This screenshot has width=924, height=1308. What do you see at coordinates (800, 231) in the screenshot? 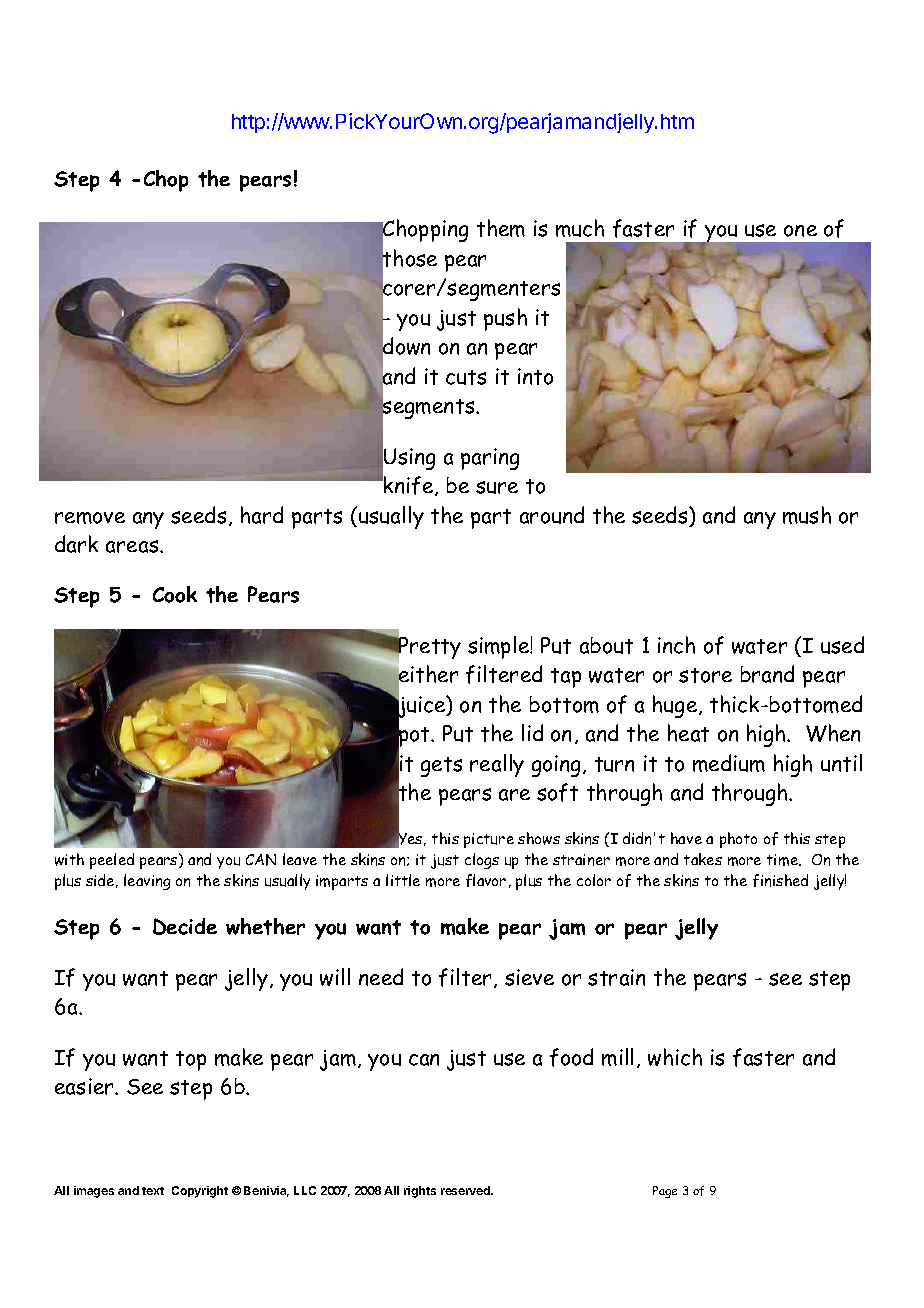
I see `one` at bounding box center [800, 231].
